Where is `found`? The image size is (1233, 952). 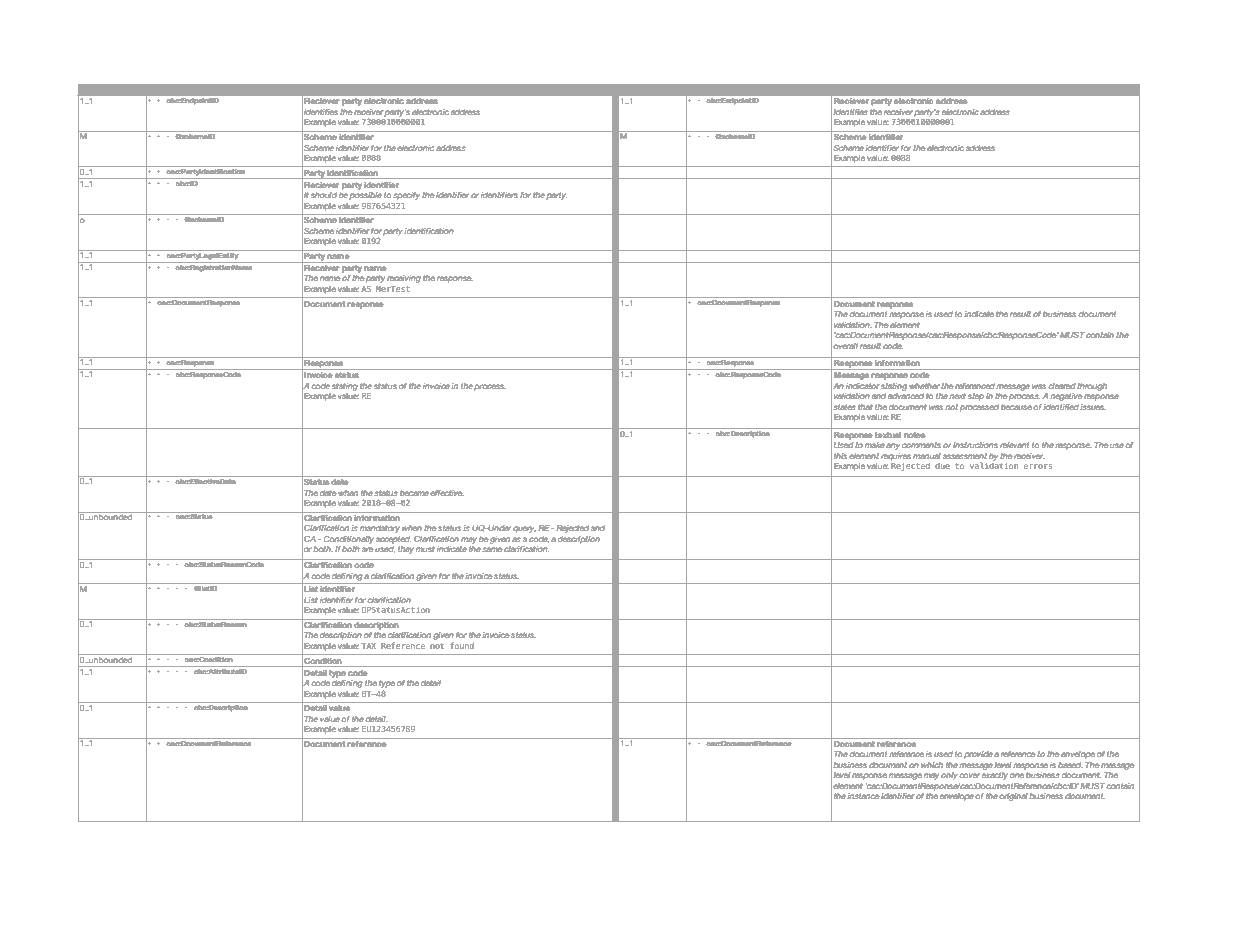
found is located at coordinates (462, 645).
